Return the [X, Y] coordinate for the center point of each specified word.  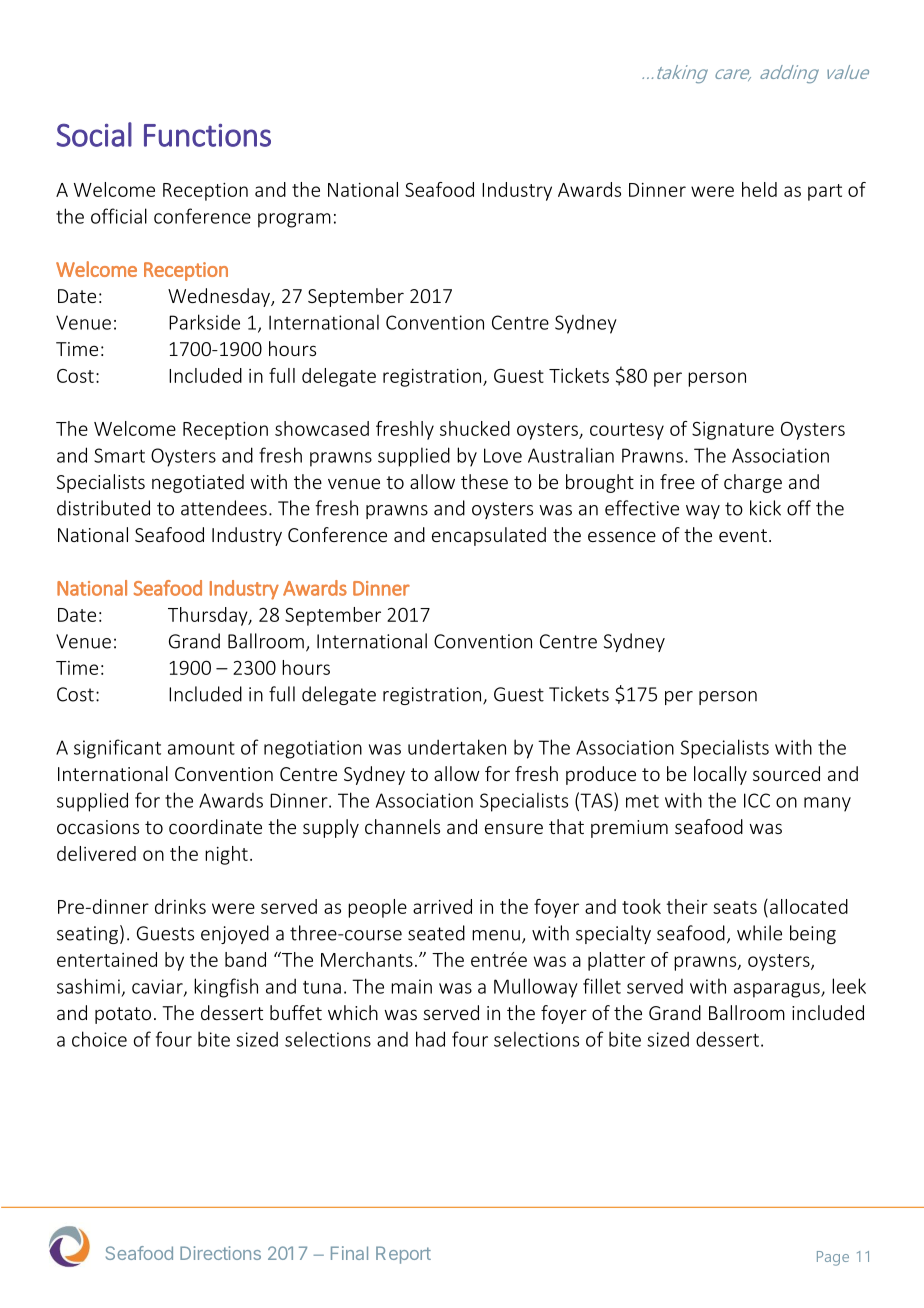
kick [765, 508]
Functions [207, 135]
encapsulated [489, 536]
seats [735, 907]
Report [403, 1255]
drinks [180, 906]
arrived [442, 906]
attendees [224, 508]
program [294, 220]
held [759, 189]
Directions [220, 1253]
